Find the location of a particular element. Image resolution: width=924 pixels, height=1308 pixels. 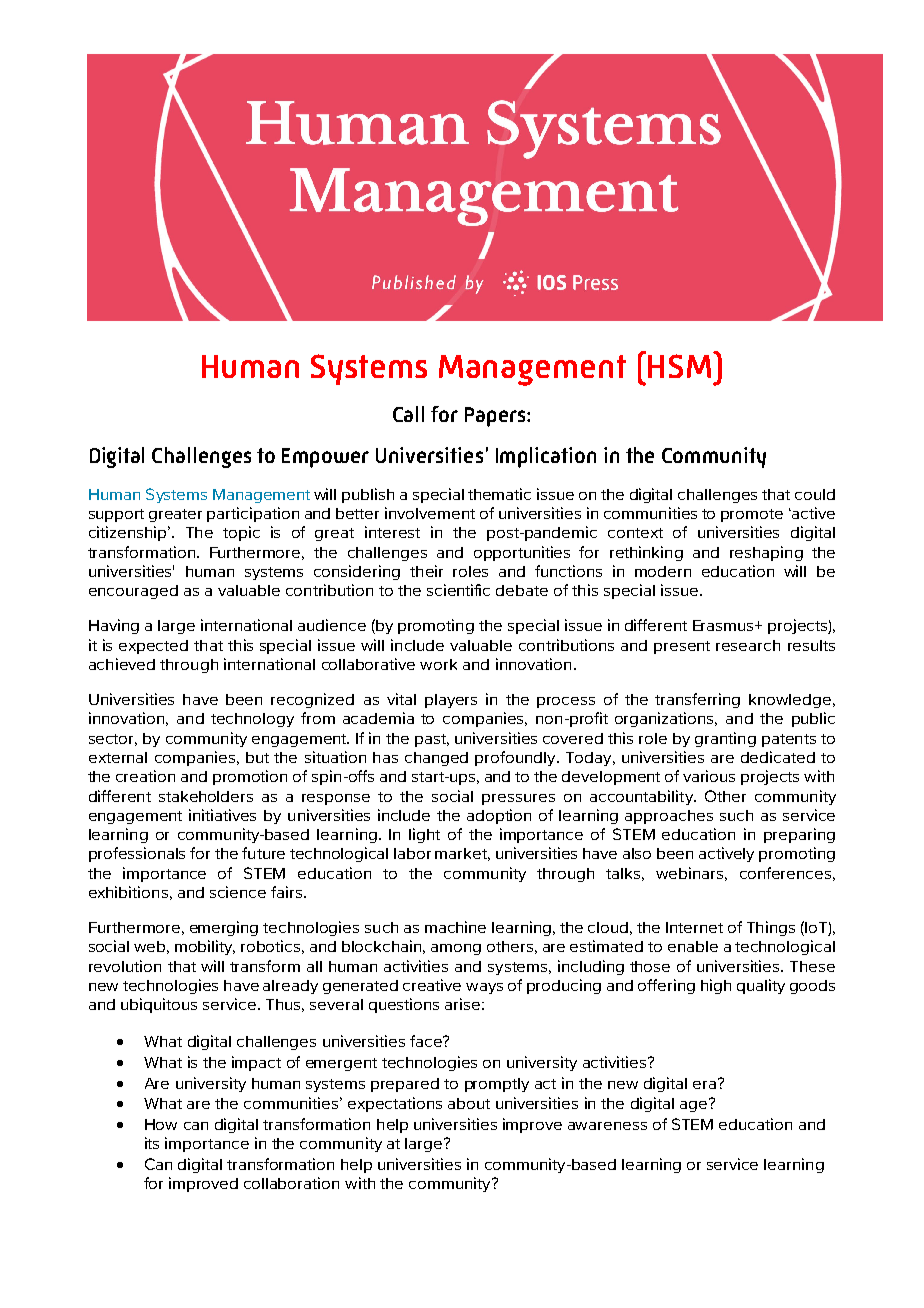

work is located at coordinates (438, 664).
